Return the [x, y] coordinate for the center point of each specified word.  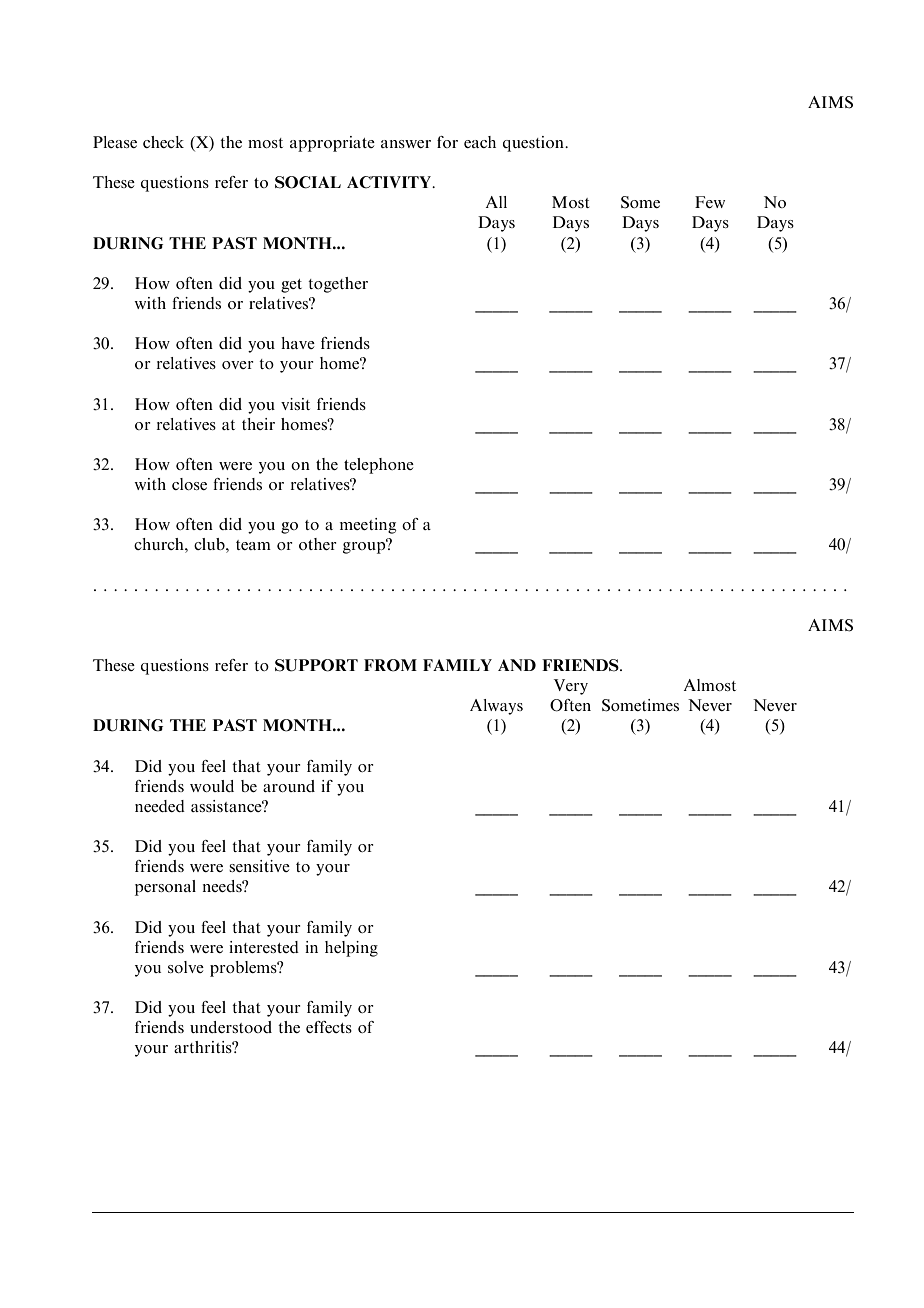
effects [329, 1027]
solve [186, 967]
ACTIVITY [390, 182]
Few [710, 202]
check [163, 142]
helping [351, 949]
